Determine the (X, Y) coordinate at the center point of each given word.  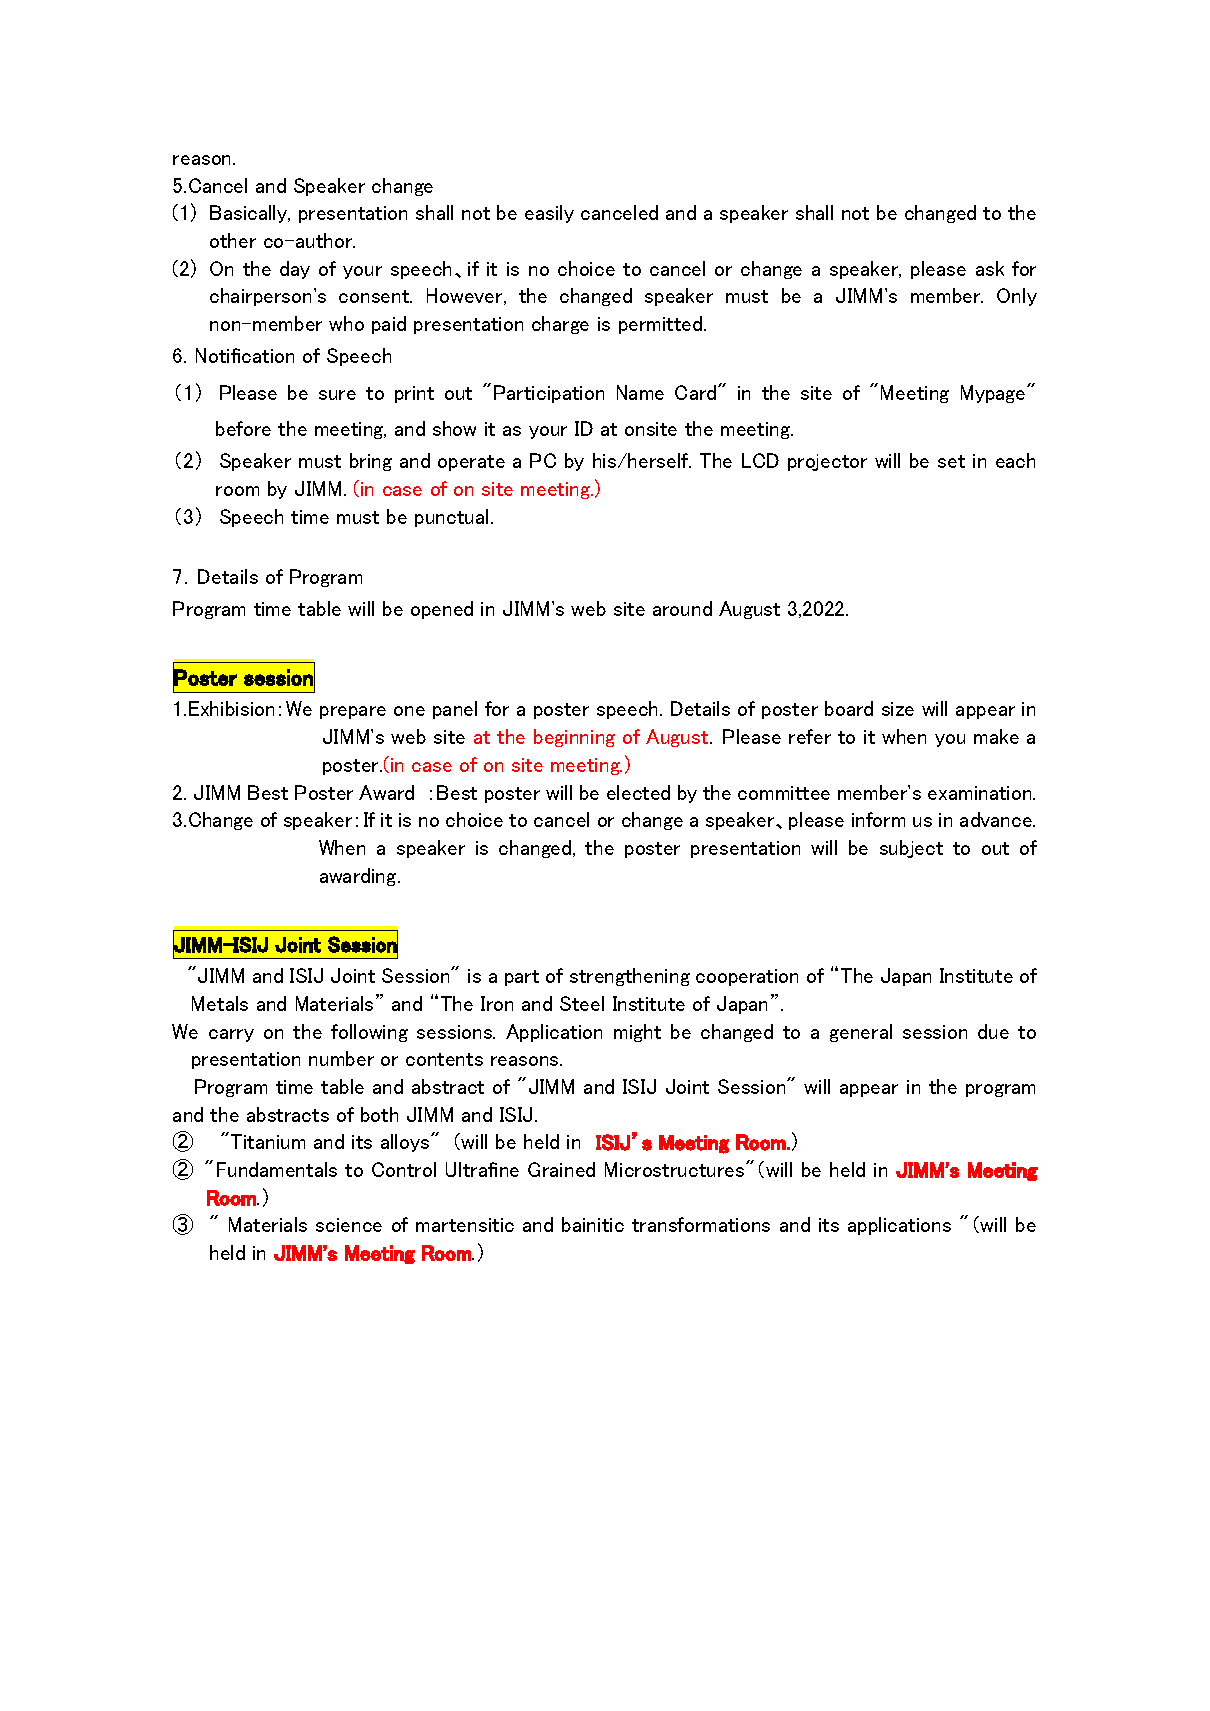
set (951, 461)
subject (911, 849)
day (295, 270)
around (682, 608)
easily (549, 214)
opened (442, 610)
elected (638, 792)
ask (990, 268)
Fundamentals (277, 1169)
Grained (561, 1169)
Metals (220, 1003)
